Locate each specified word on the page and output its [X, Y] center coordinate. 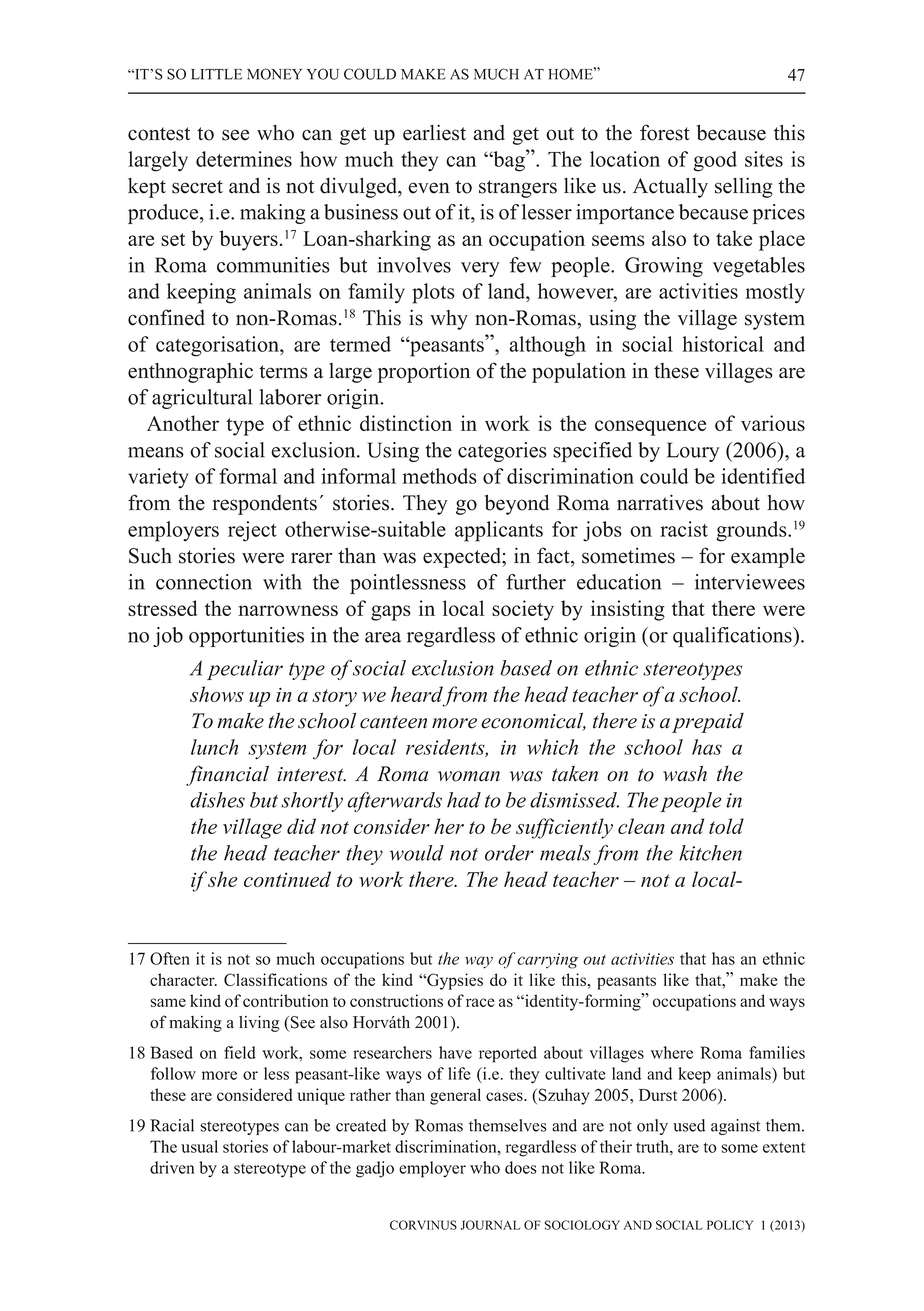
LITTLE [216, 74]
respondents [264, 505]
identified [763, 476]
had [464, 800]
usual [199, 1146]
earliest [434, 132]
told [726, 826]
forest [665, 132]
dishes [217, 800]
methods [439, 476]
